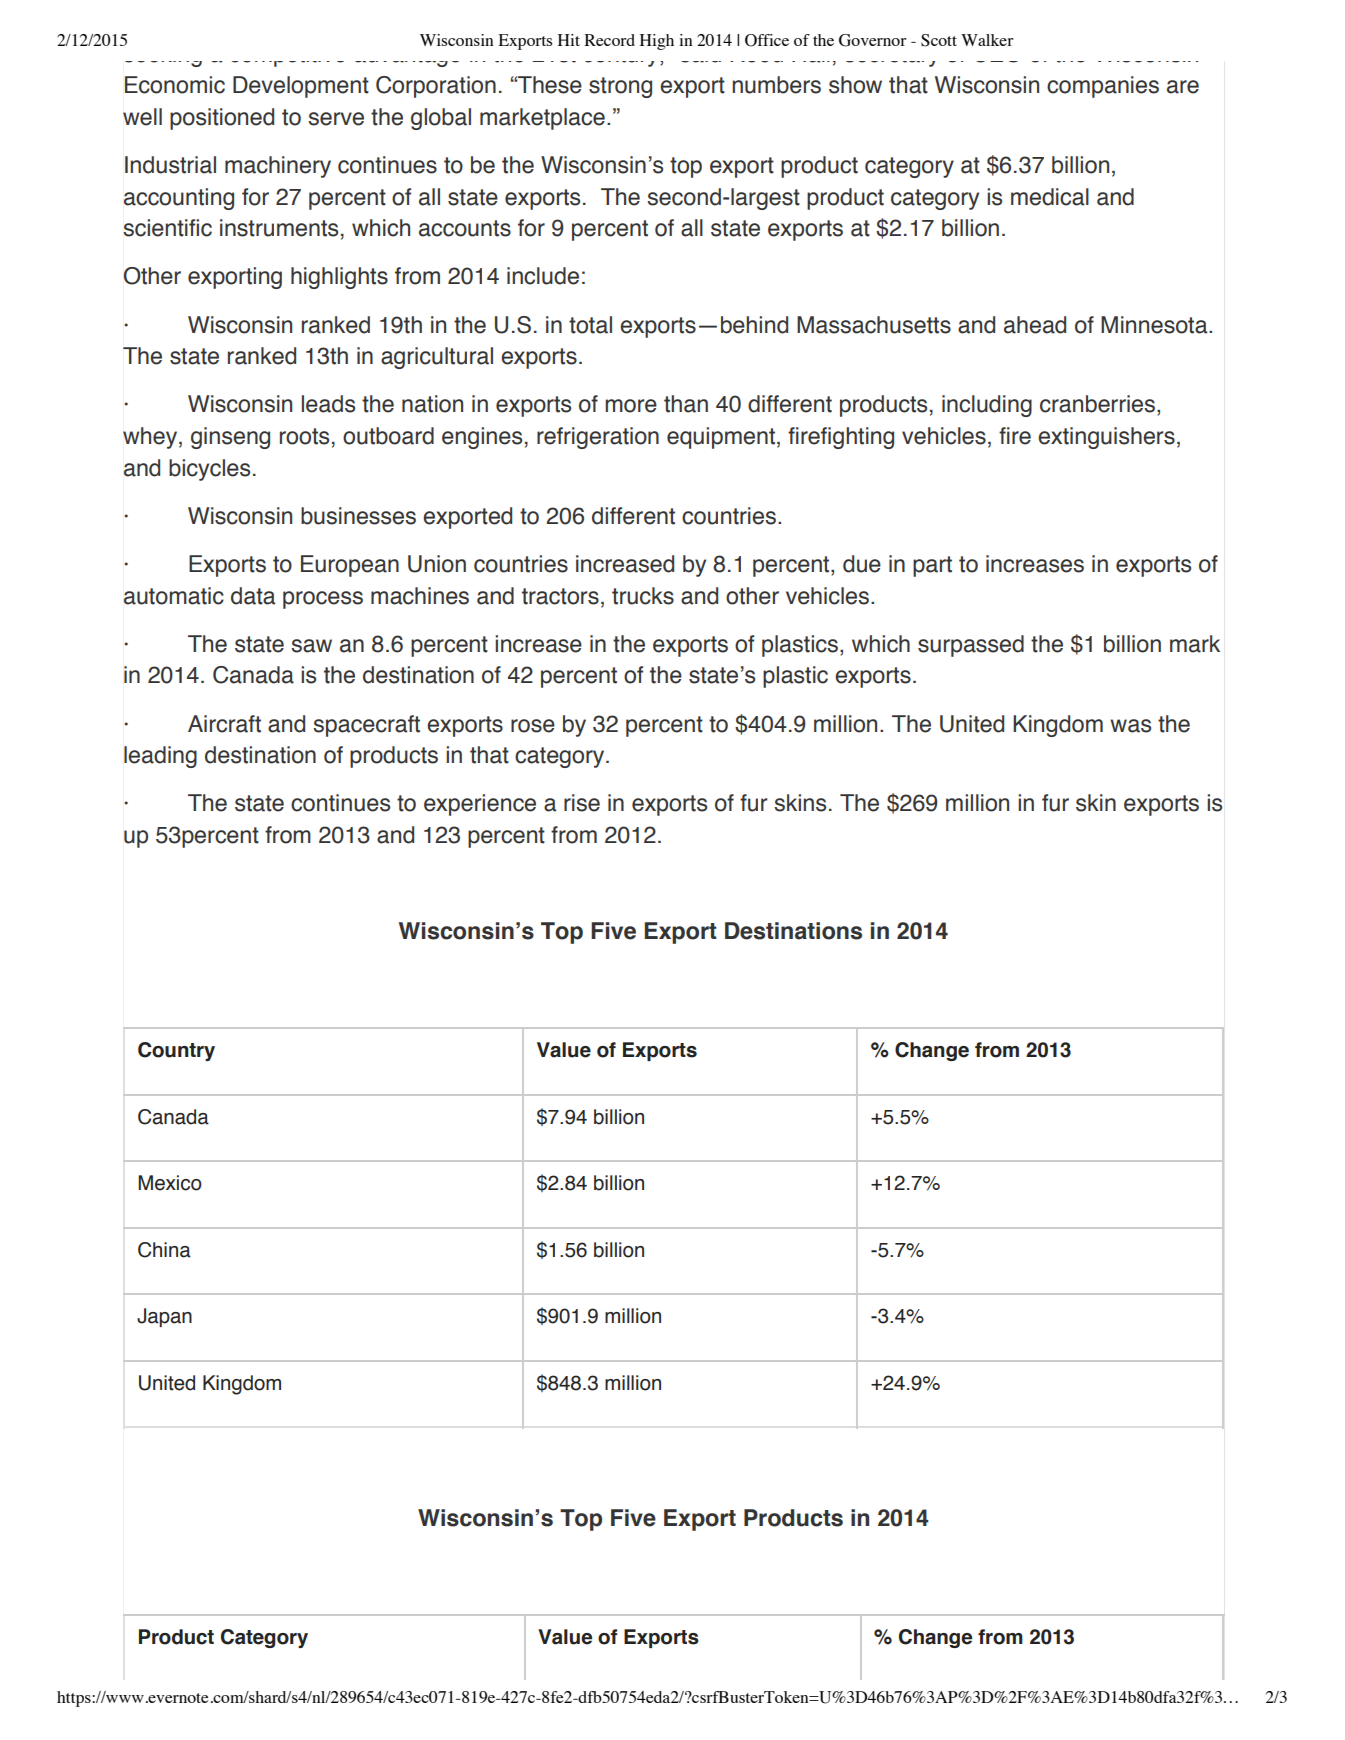 This page has width=1345, height=1740. I want to click on was, so click(1130, 726).
